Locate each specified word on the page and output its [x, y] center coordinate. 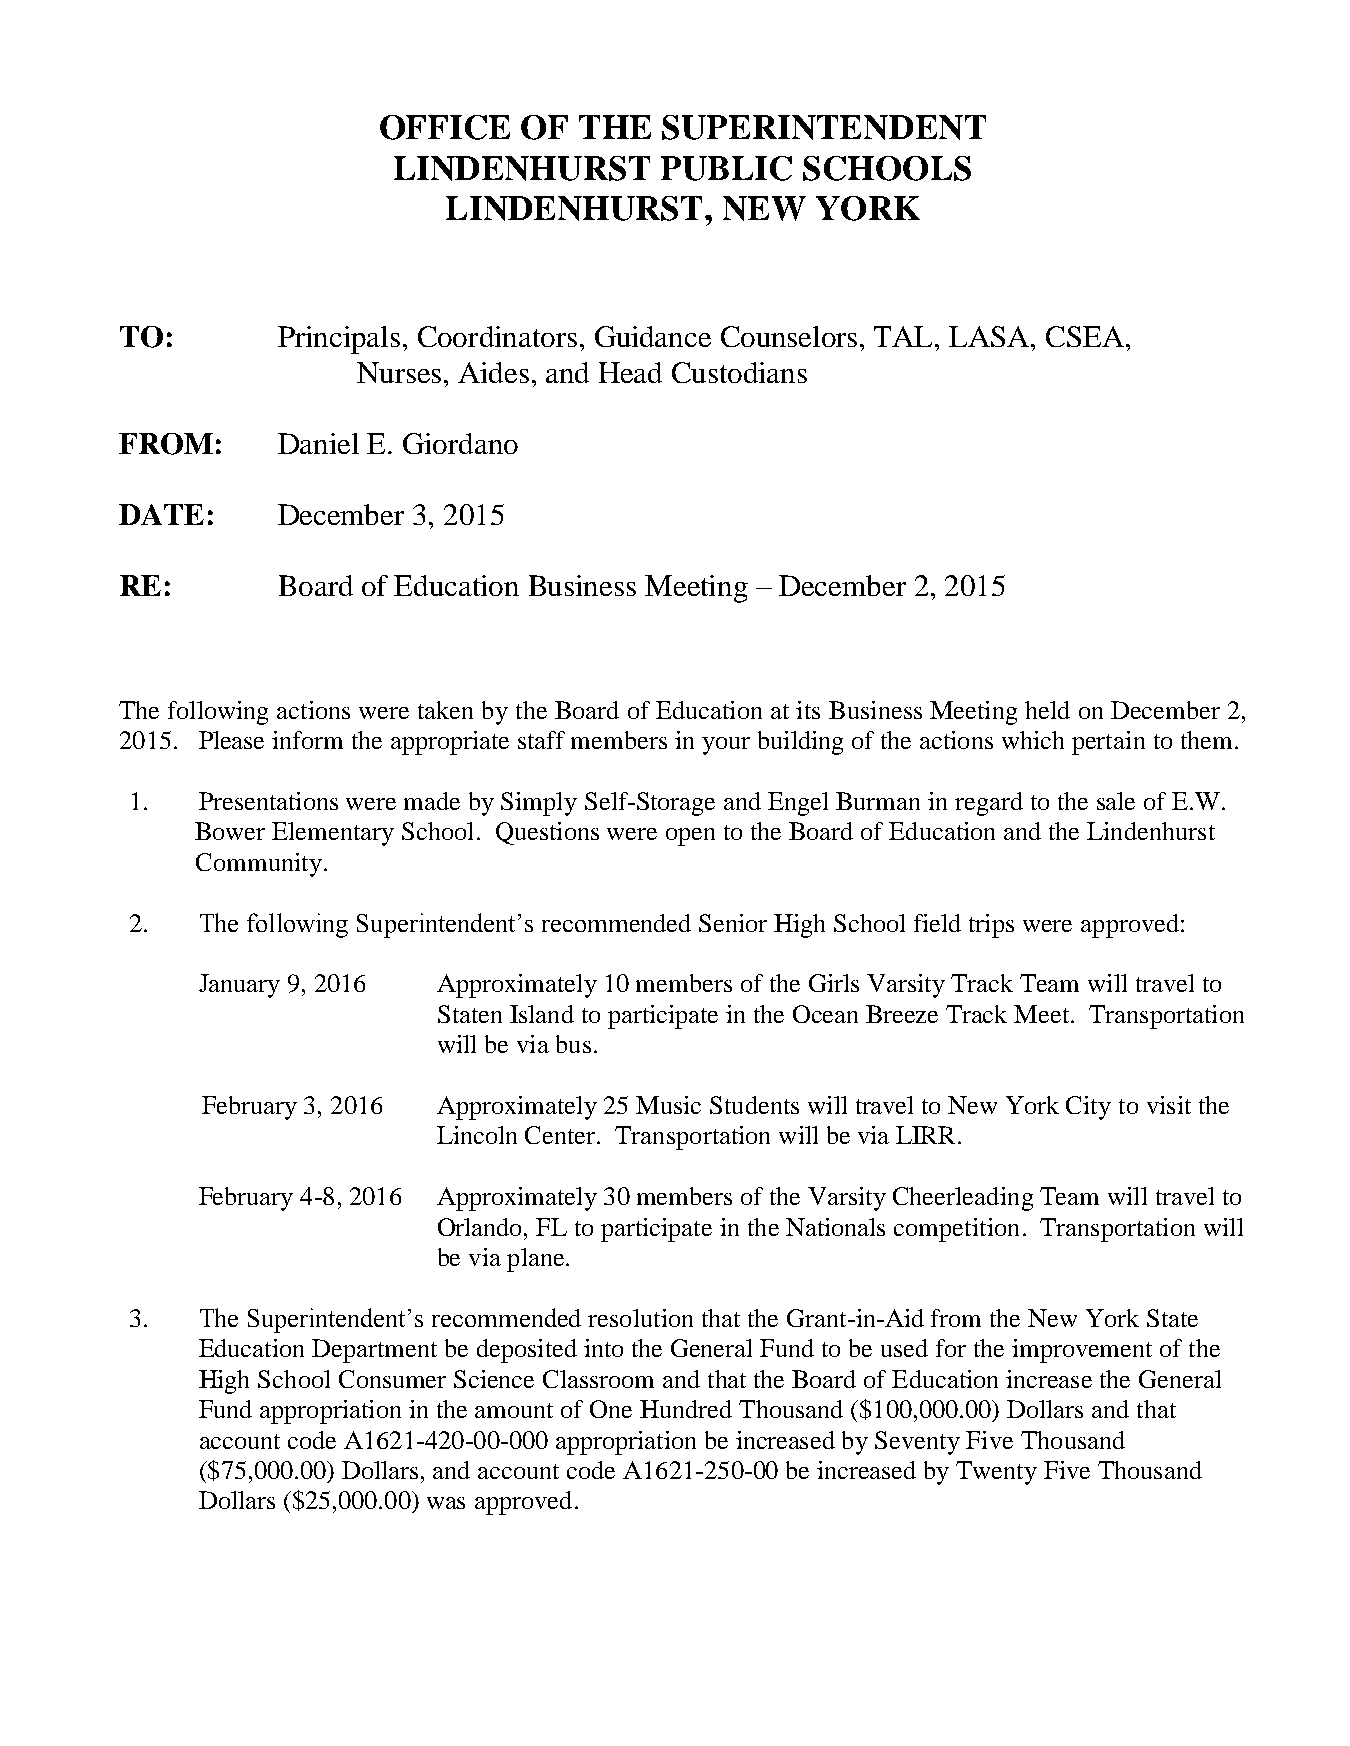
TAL [905, 336]
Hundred [686, 1409]
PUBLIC [726, 168]
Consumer [392, 1379]
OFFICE [445, 127]
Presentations [268, 801]
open [690, 837]
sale [1116, 801]
